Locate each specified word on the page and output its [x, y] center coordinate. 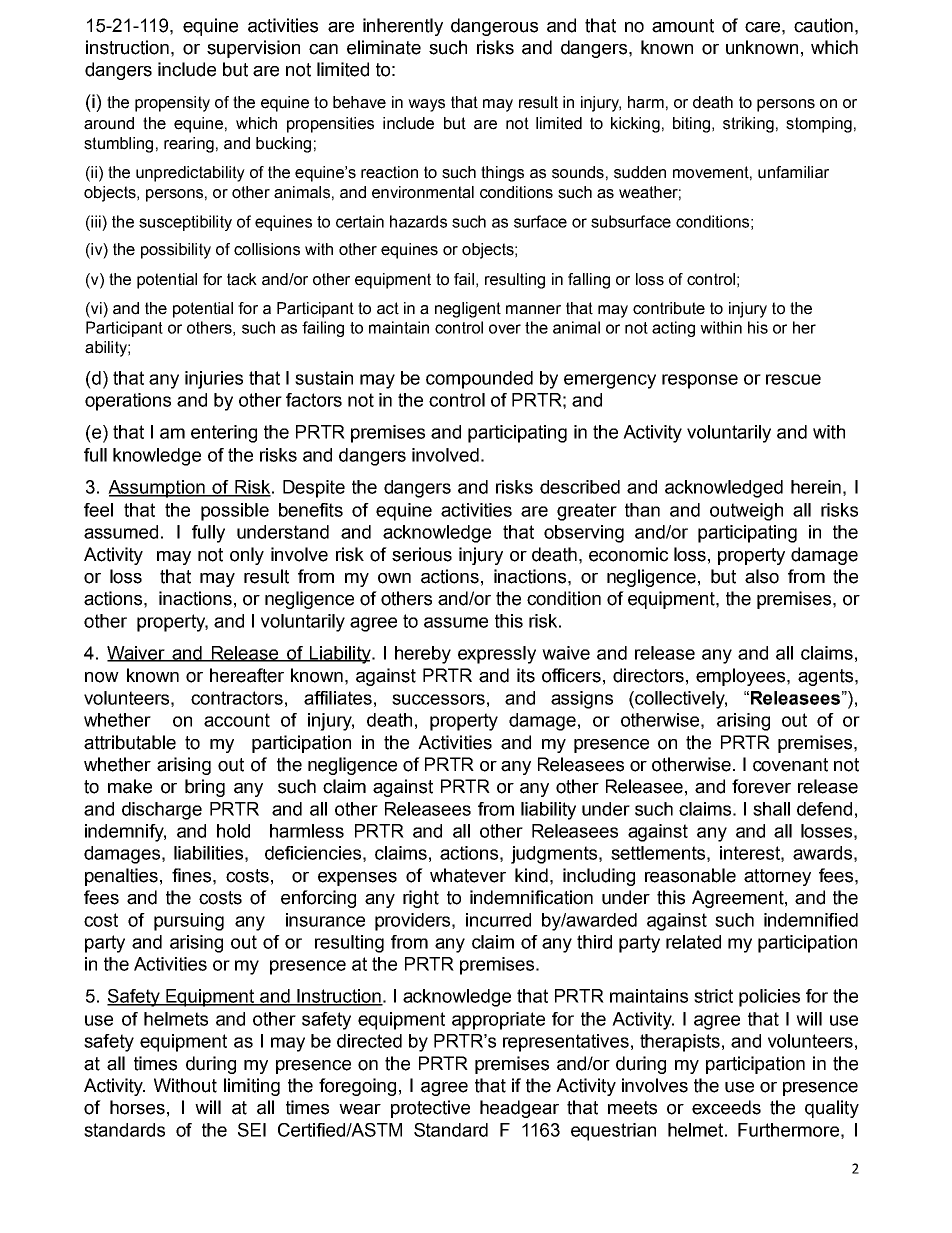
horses [137, 1107]
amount [683, 26]
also [762, 576]
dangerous [494, 27]
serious [422, 554]
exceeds [726, 1107]
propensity [172, 104]
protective [430, 1109]
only [247, 556]
